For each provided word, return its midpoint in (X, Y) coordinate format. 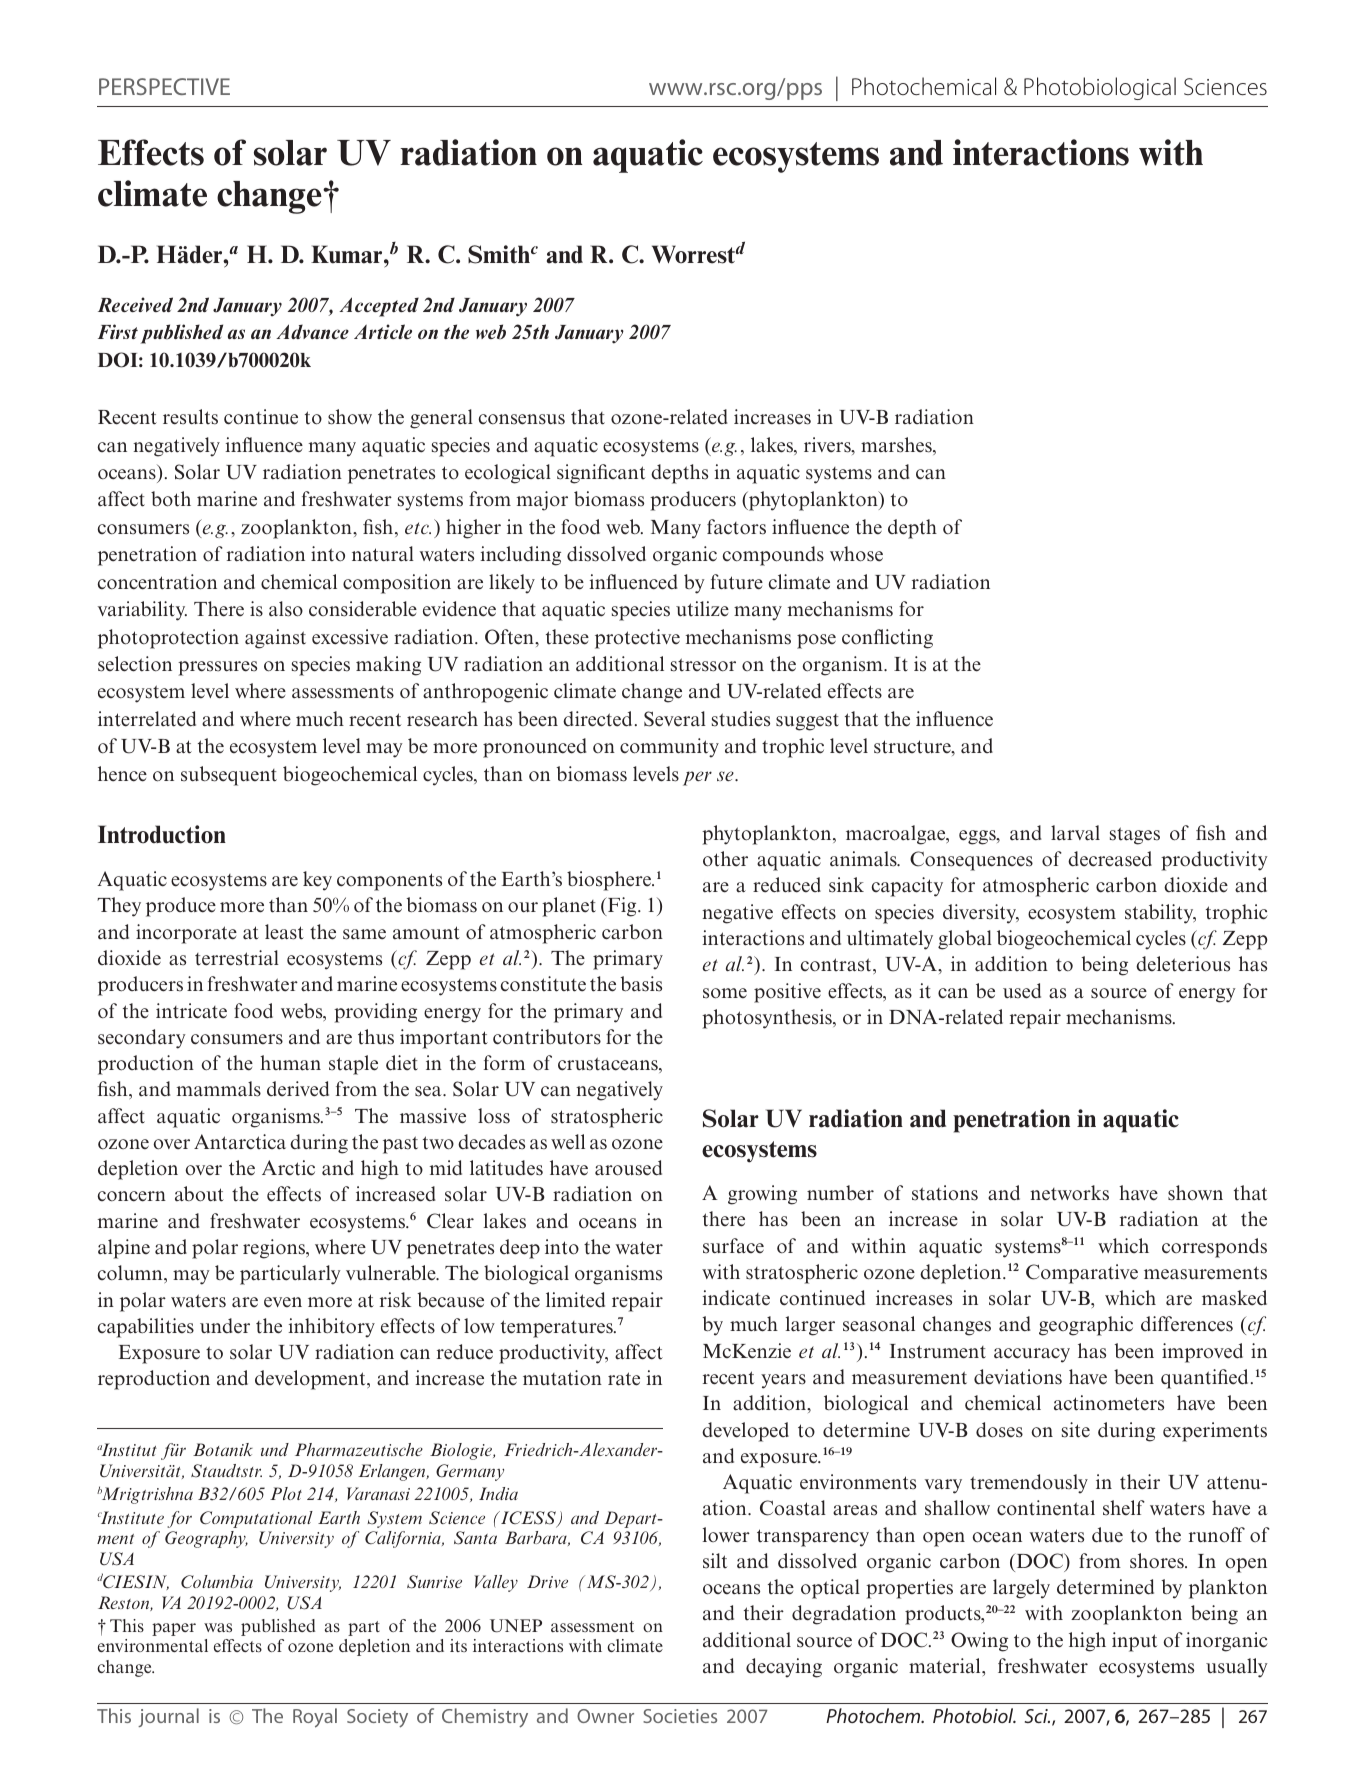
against (275, 639)
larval (1075, 833)
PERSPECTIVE (164, 86)
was (218, 1627)
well (568, 1142)
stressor (703, 665)
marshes (897, 446)
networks (1069, 1193)
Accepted (379, 307)
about (199, 1194)
